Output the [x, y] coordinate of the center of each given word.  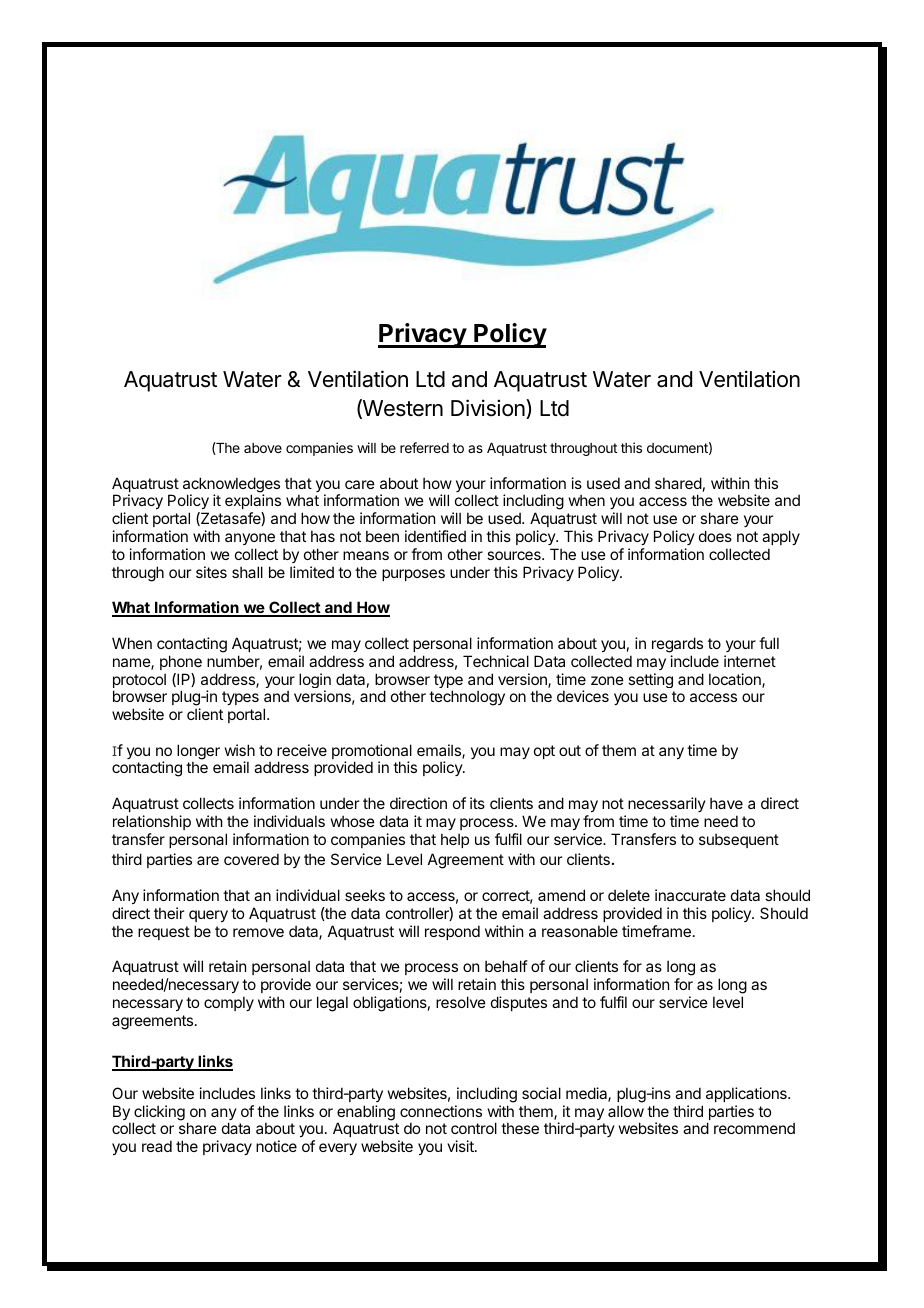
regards [677, 645]
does [715, 536]
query [208, 916]
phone [181, 662]
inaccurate [690, 895]
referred [424, 447]
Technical [496, 661]
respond [452, 932]
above [263, 448]
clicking [159, 1114]
